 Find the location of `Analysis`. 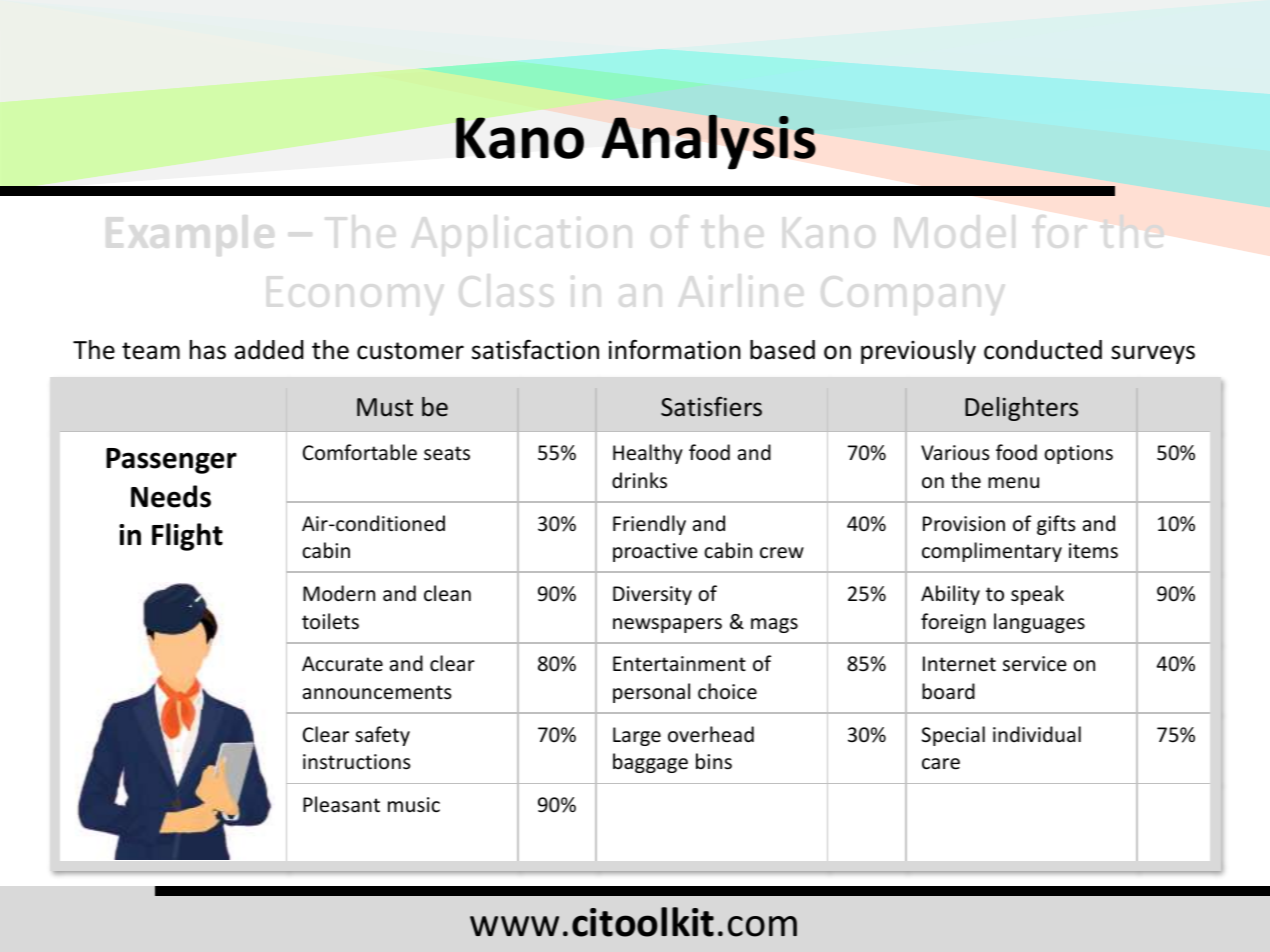

Analysis is located at coordinates (709, 141).
